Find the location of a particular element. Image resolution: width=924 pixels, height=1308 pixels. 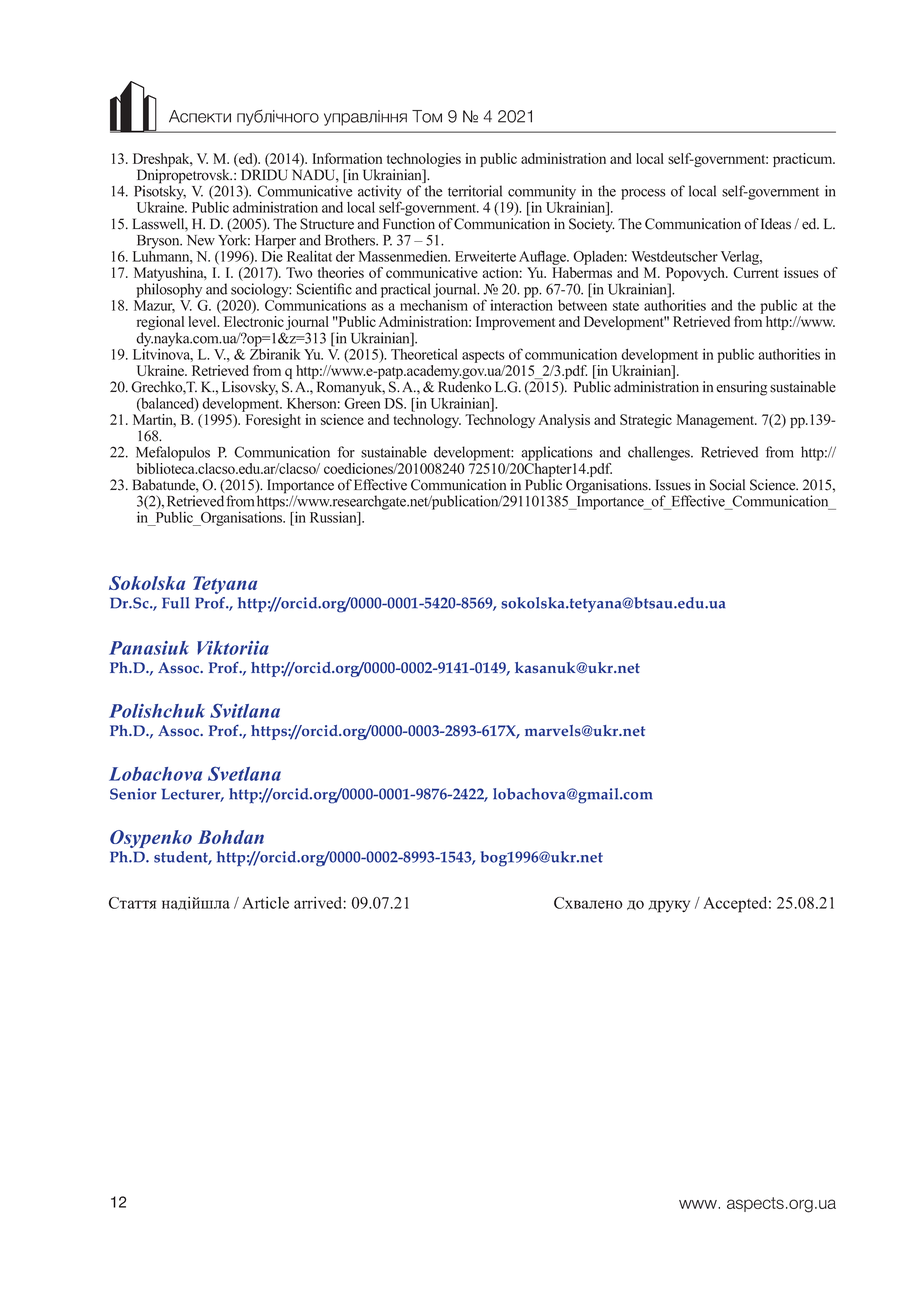

New is located at coordinates (201, 240).
